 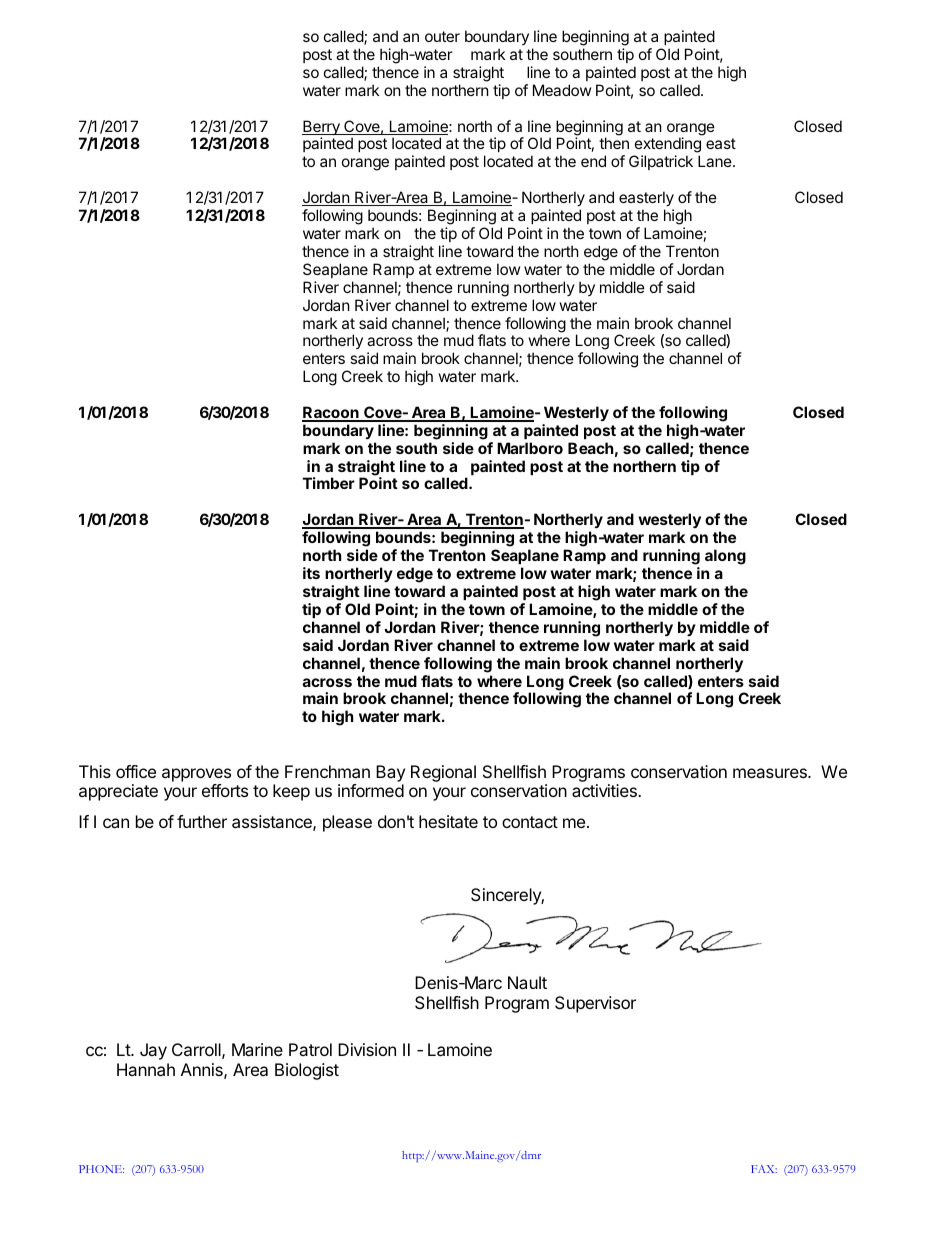 What do you see at coordinates (442, 36) in the page?
I see `outer` at bounding box center [442, 36].
